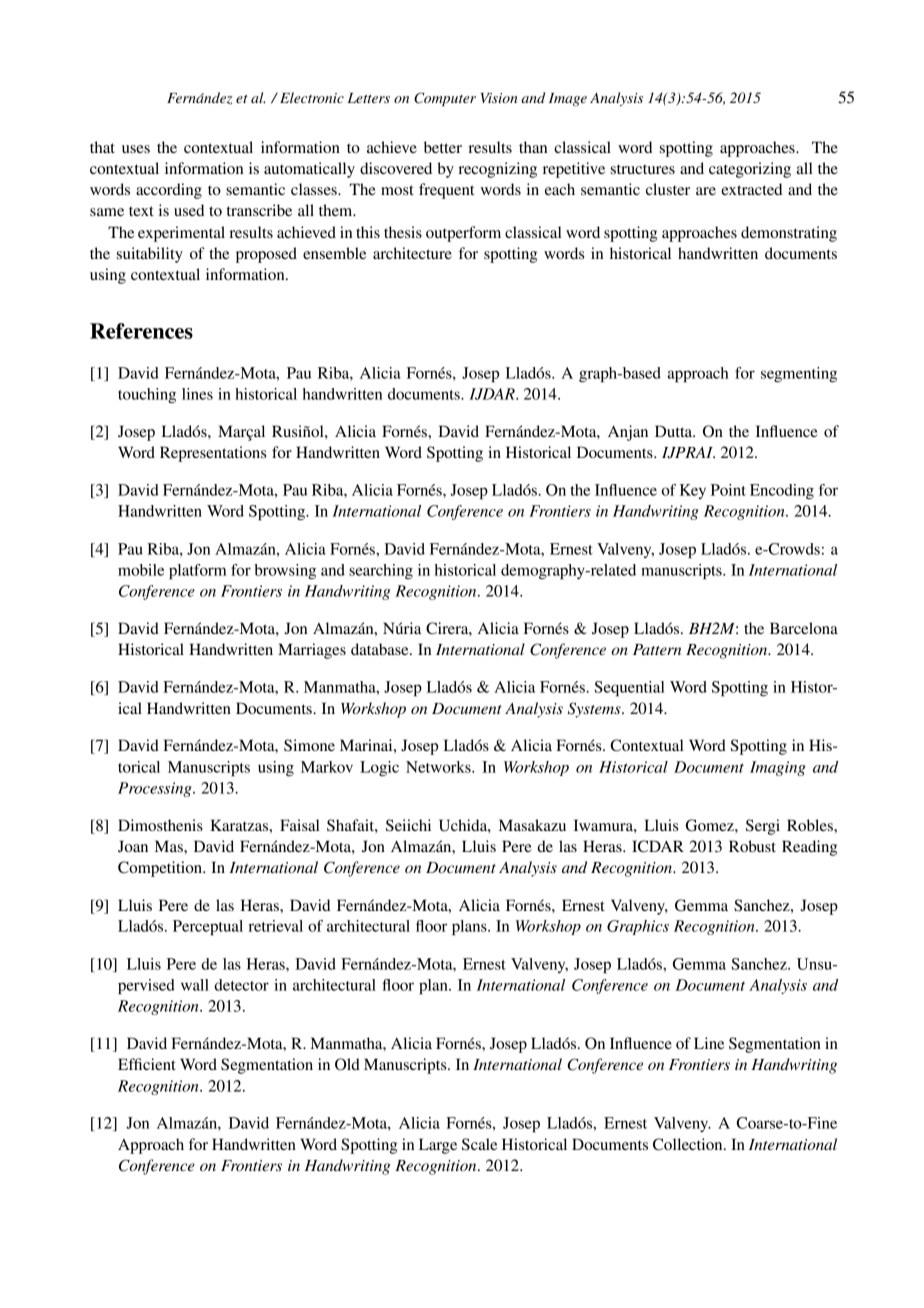 This image has width=924, height=1308. I want to click on retrieval, so click(275, 926).
